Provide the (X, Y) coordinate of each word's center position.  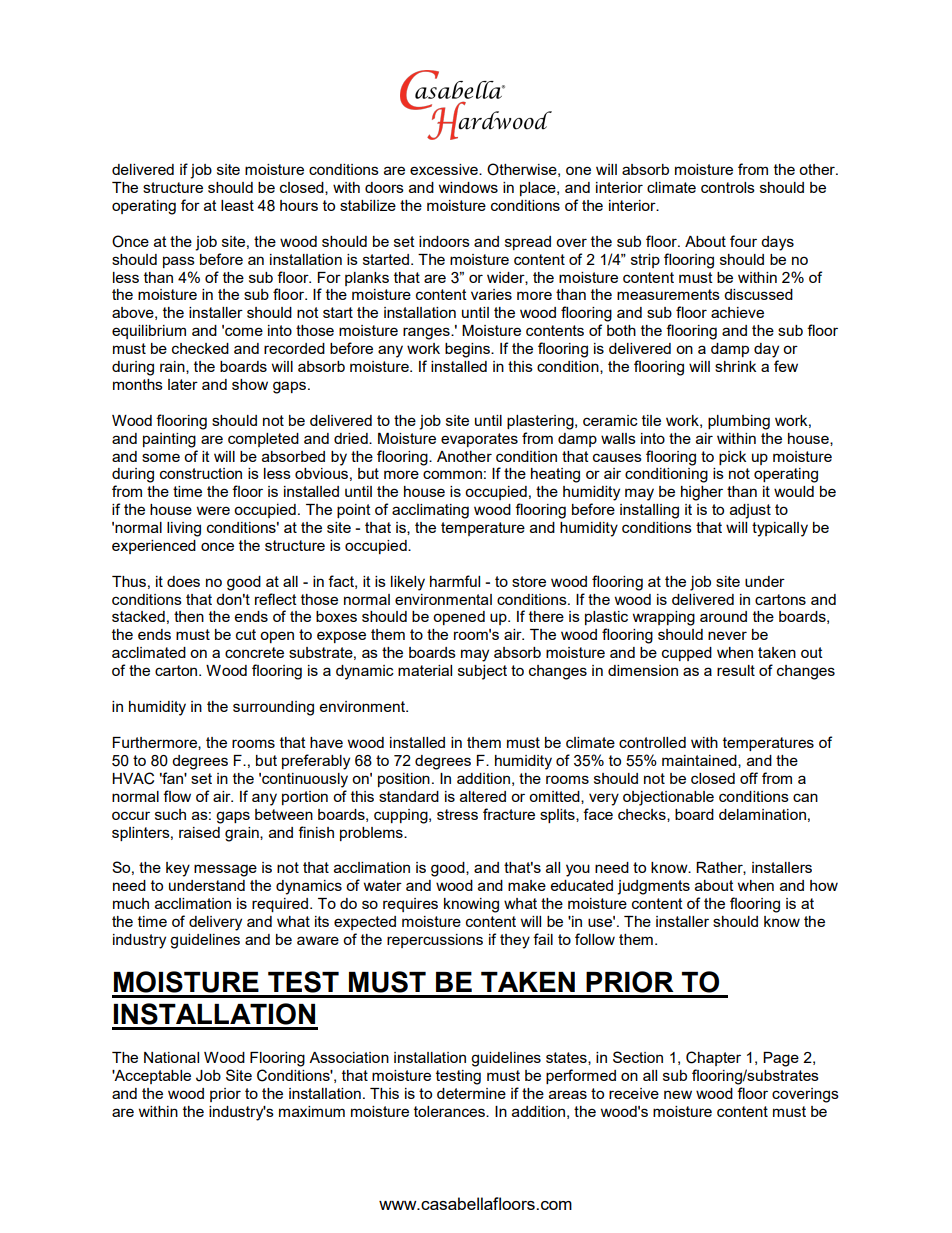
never (727, 635)
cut (246, 634)
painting (169, 440)
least (237, 205)
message (225, 870)
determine (471, 1093)
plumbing (739, 422)
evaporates (479, 440)
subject (482, 672)
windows (468, 187)
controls (728, 187)
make (527, 885)
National (171, 1057)
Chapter (713, 1058)
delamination (762, 814)
